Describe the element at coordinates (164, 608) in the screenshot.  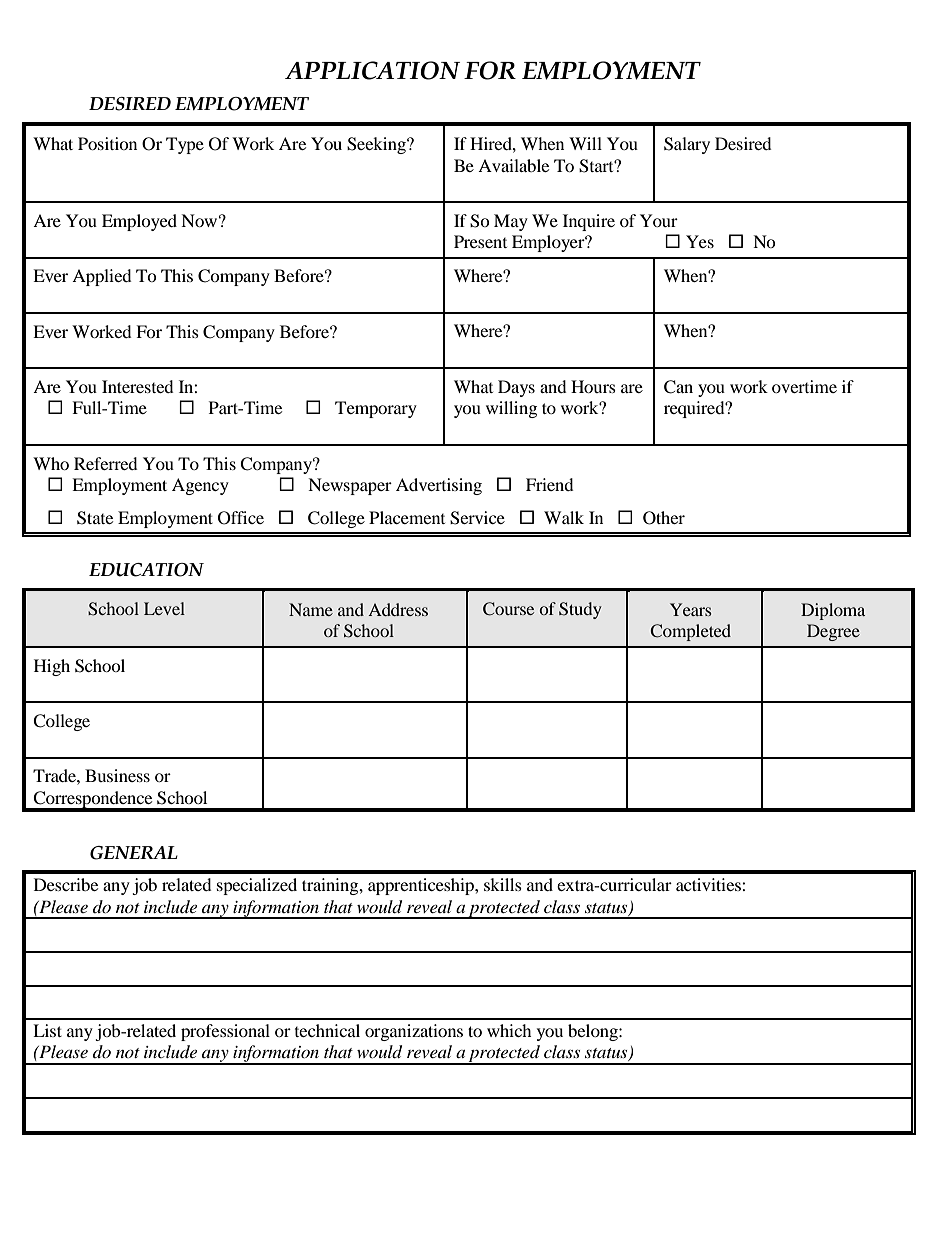
I see `Level` at that location.
